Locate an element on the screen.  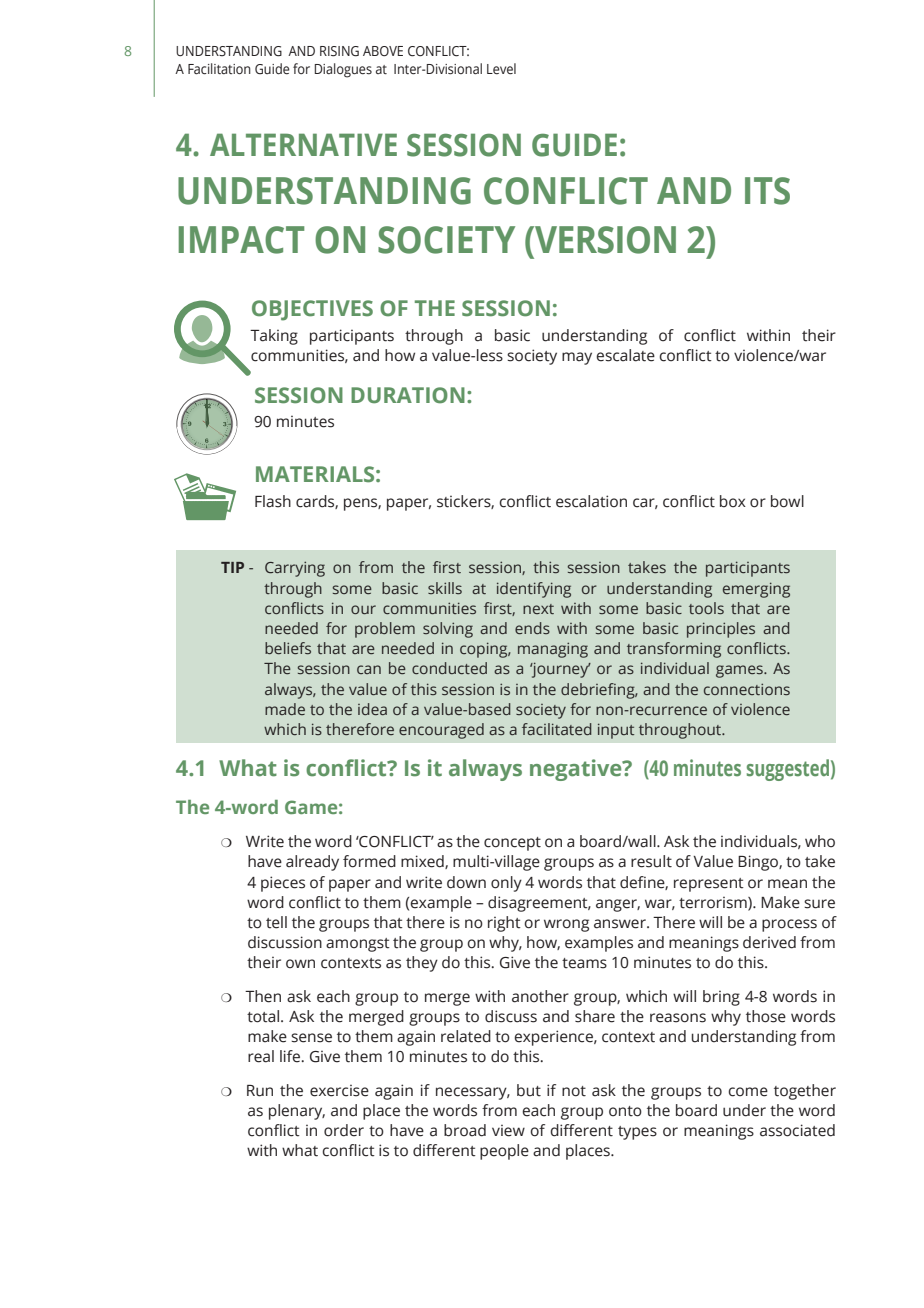
connections is located at coordinates (747, 689).
